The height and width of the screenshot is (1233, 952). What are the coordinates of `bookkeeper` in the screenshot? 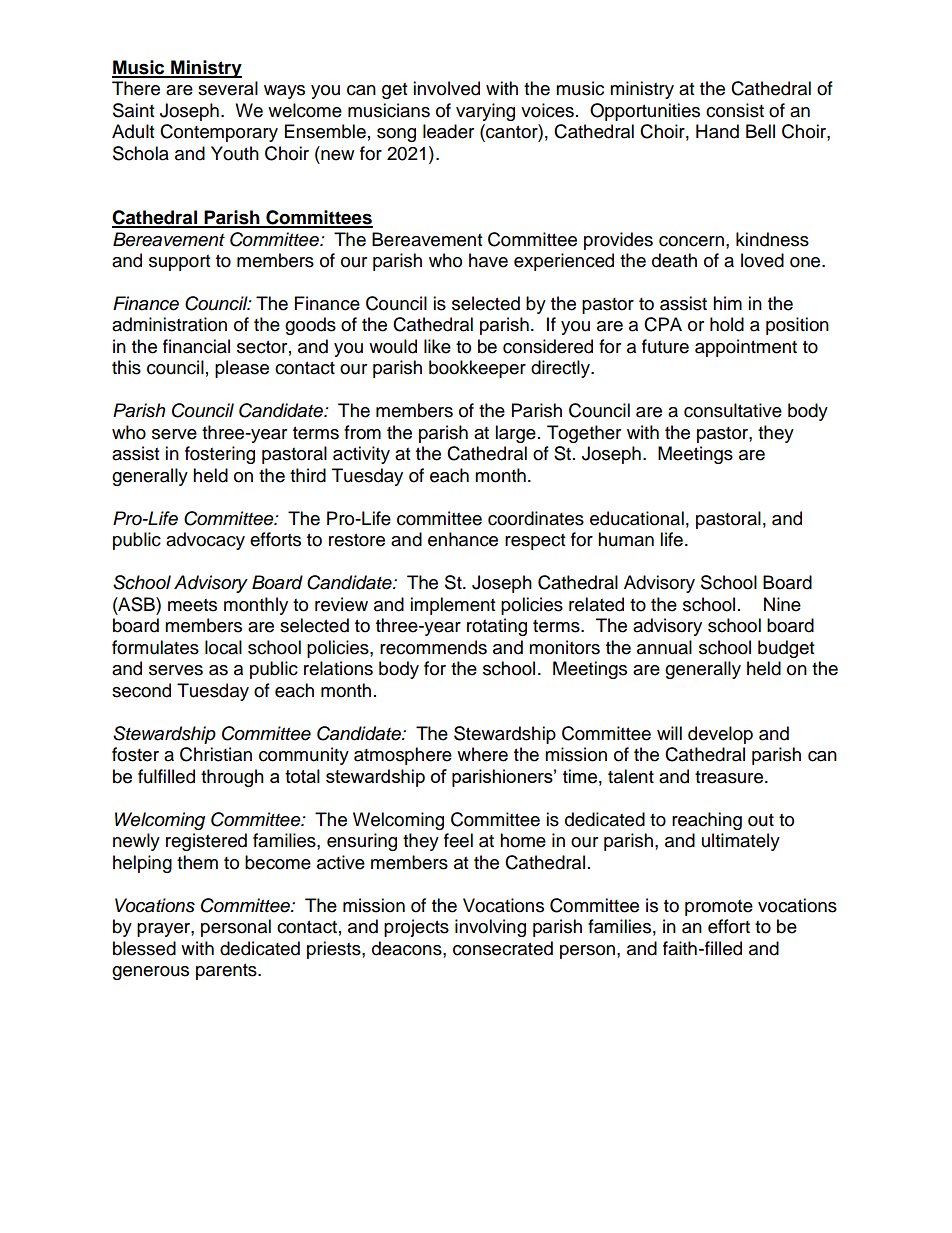 It's located at (477, 369).
